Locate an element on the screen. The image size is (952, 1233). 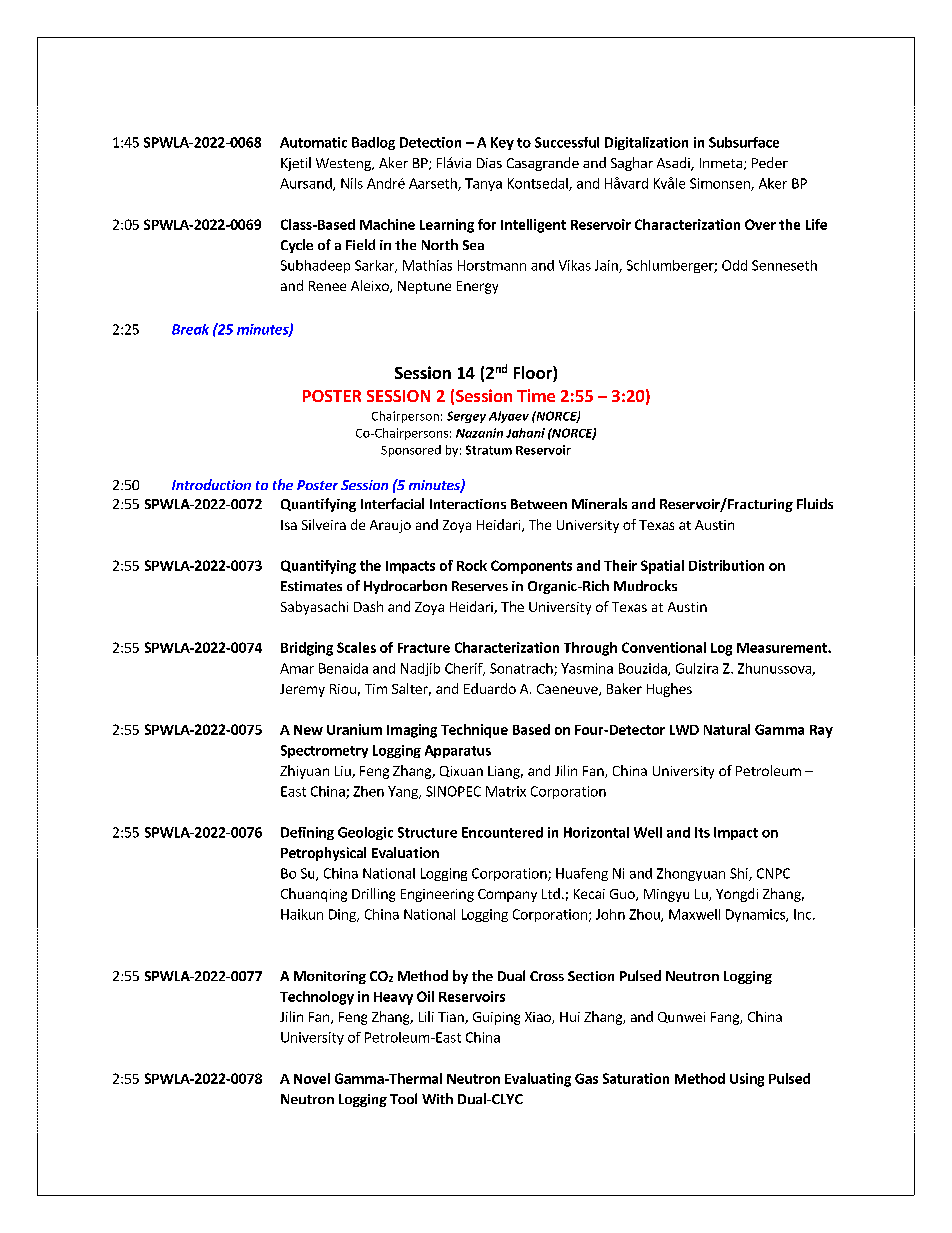
Defining is located at coordinates (307, 833).
